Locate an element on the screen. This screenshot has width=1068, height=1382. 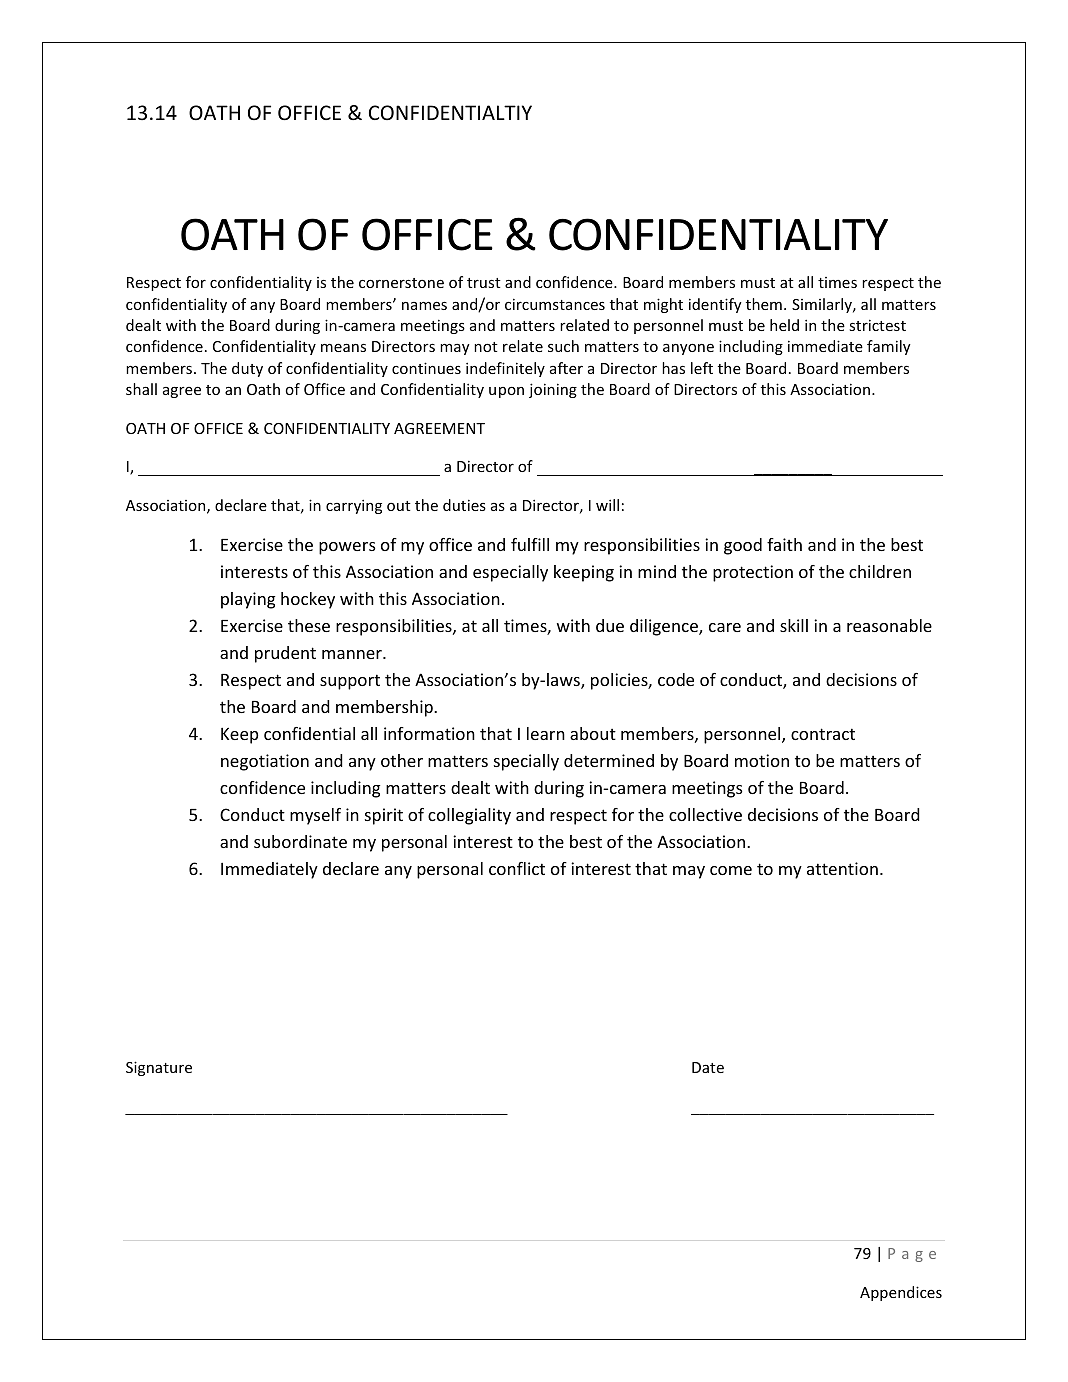
Signature is located at coordinates (159, 1068).
